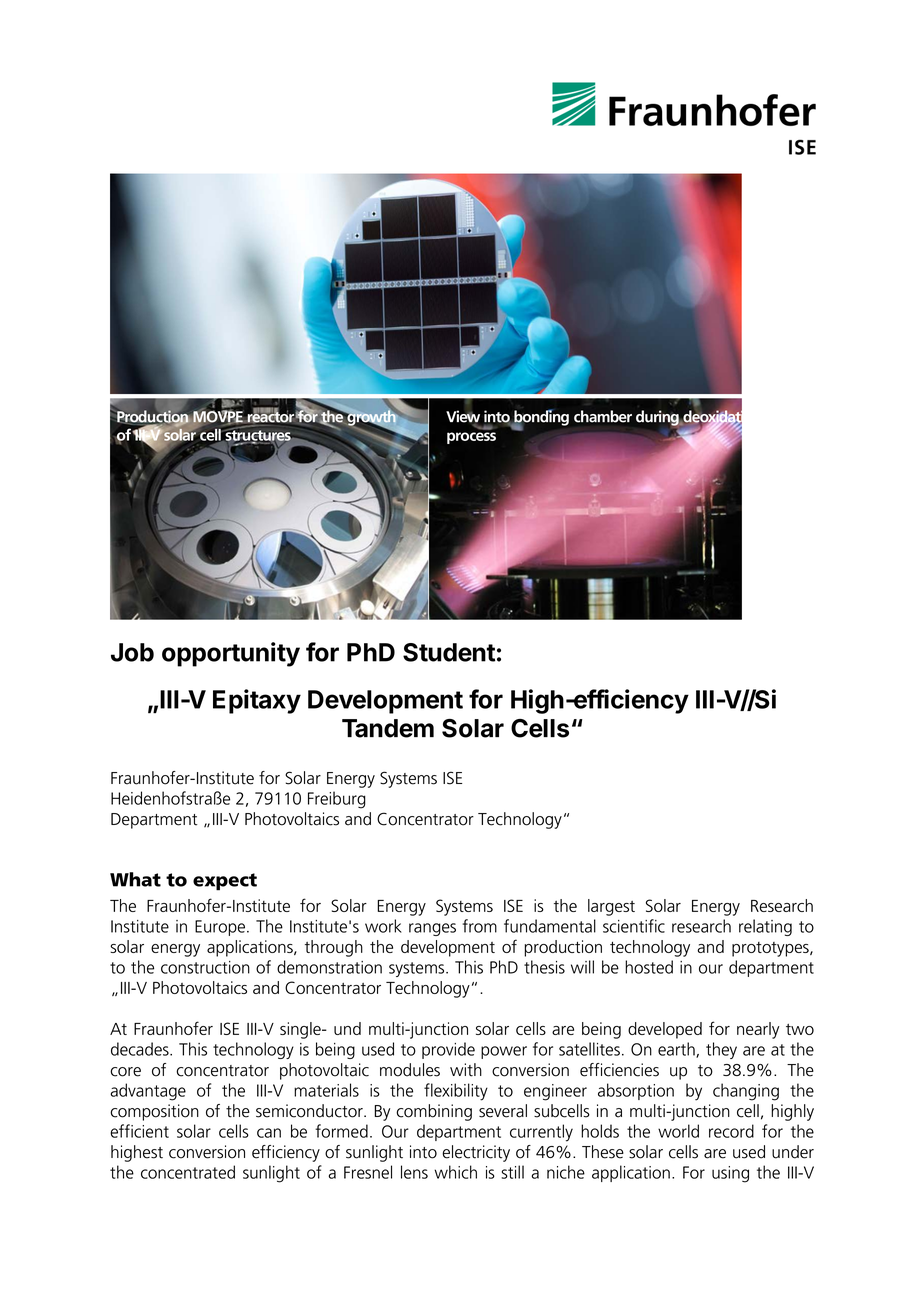  I want to click on record, so click(731, 1131).
